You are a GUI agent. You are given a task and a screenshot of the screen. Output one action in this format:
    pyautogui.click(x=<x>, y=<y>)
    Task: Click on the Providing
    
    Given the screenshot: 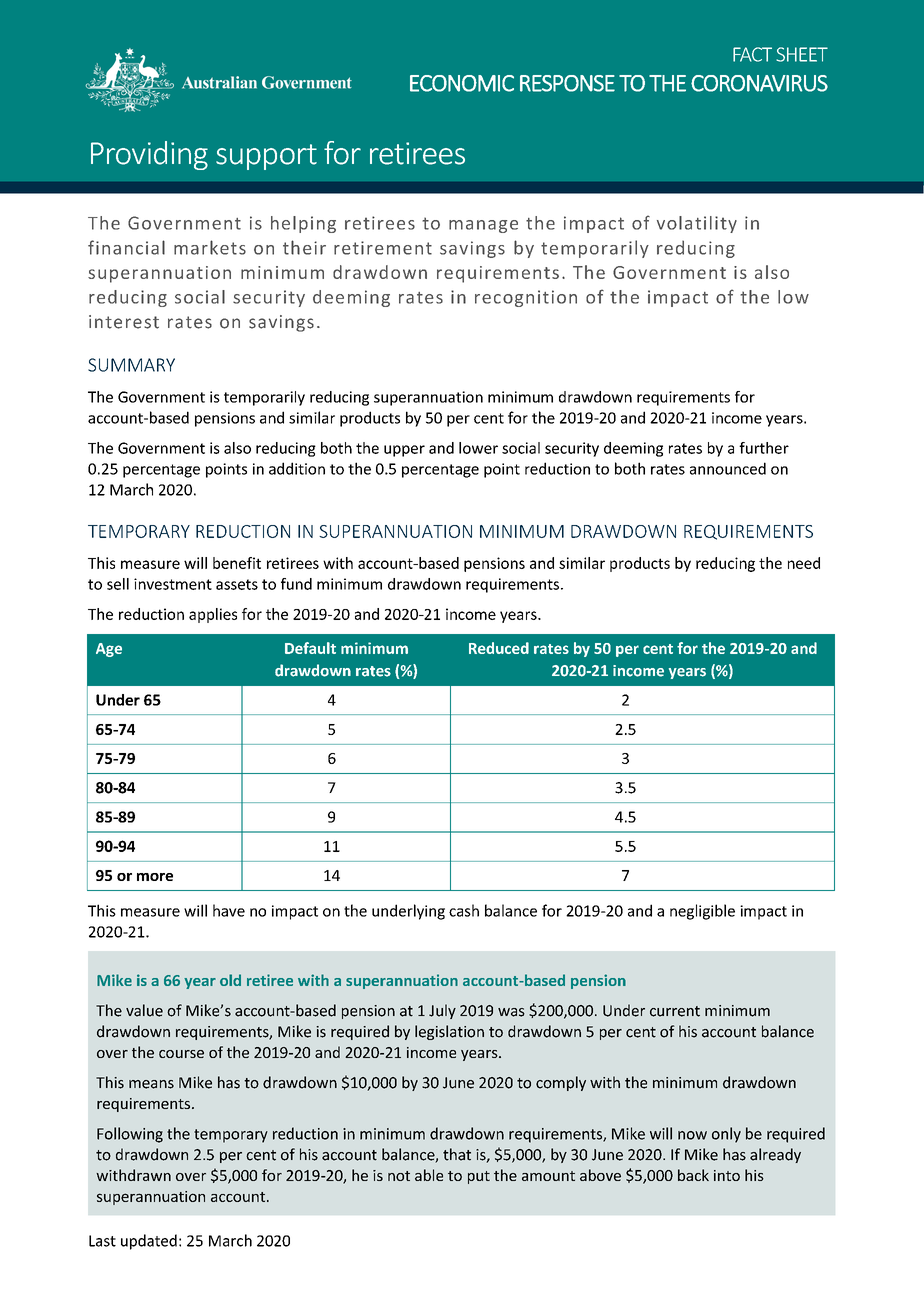 What is the action you would take?
    pyautogui.click(x=149, y=155)
